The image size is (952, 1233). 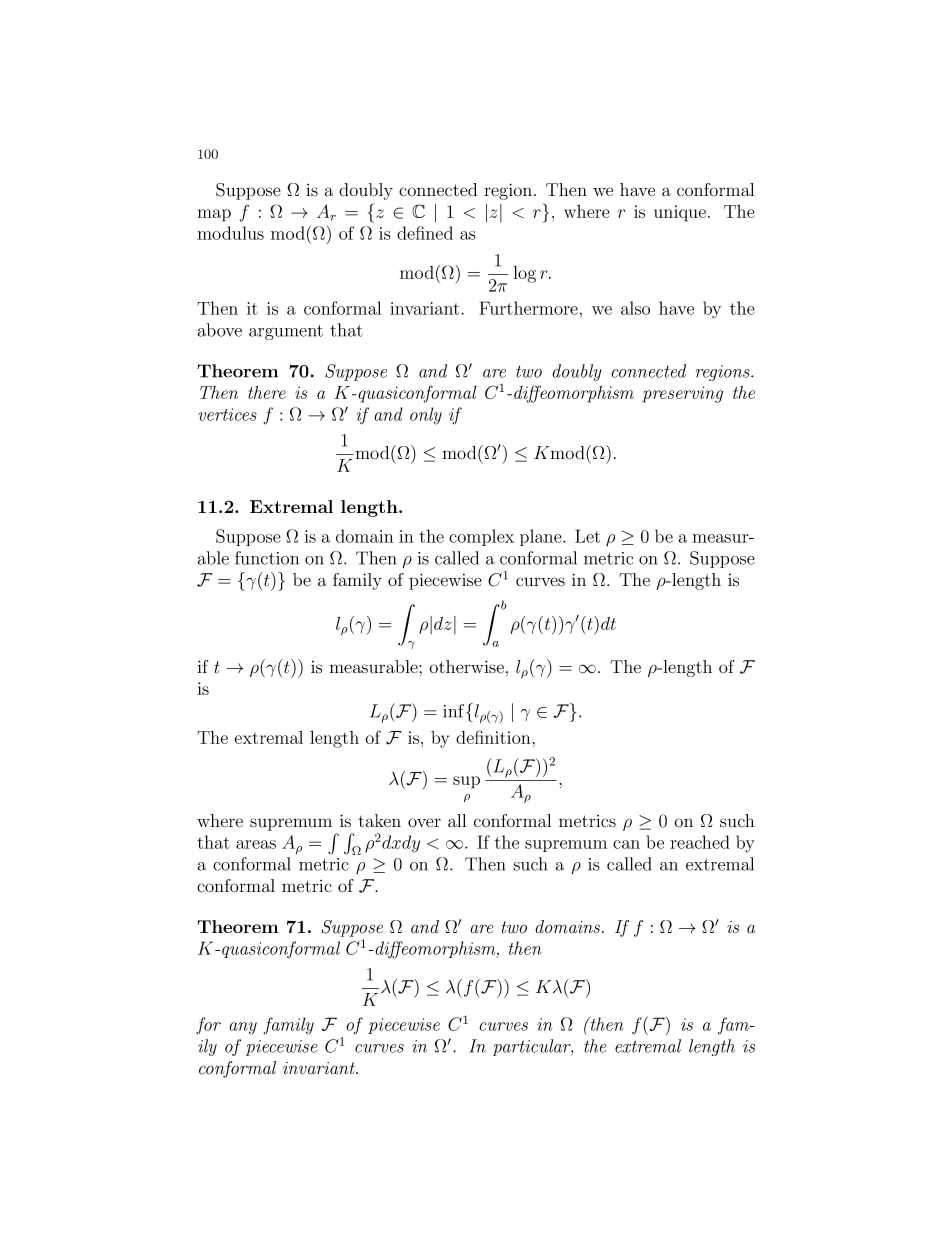 I want to click on unique, so click(x=680, y=213).
